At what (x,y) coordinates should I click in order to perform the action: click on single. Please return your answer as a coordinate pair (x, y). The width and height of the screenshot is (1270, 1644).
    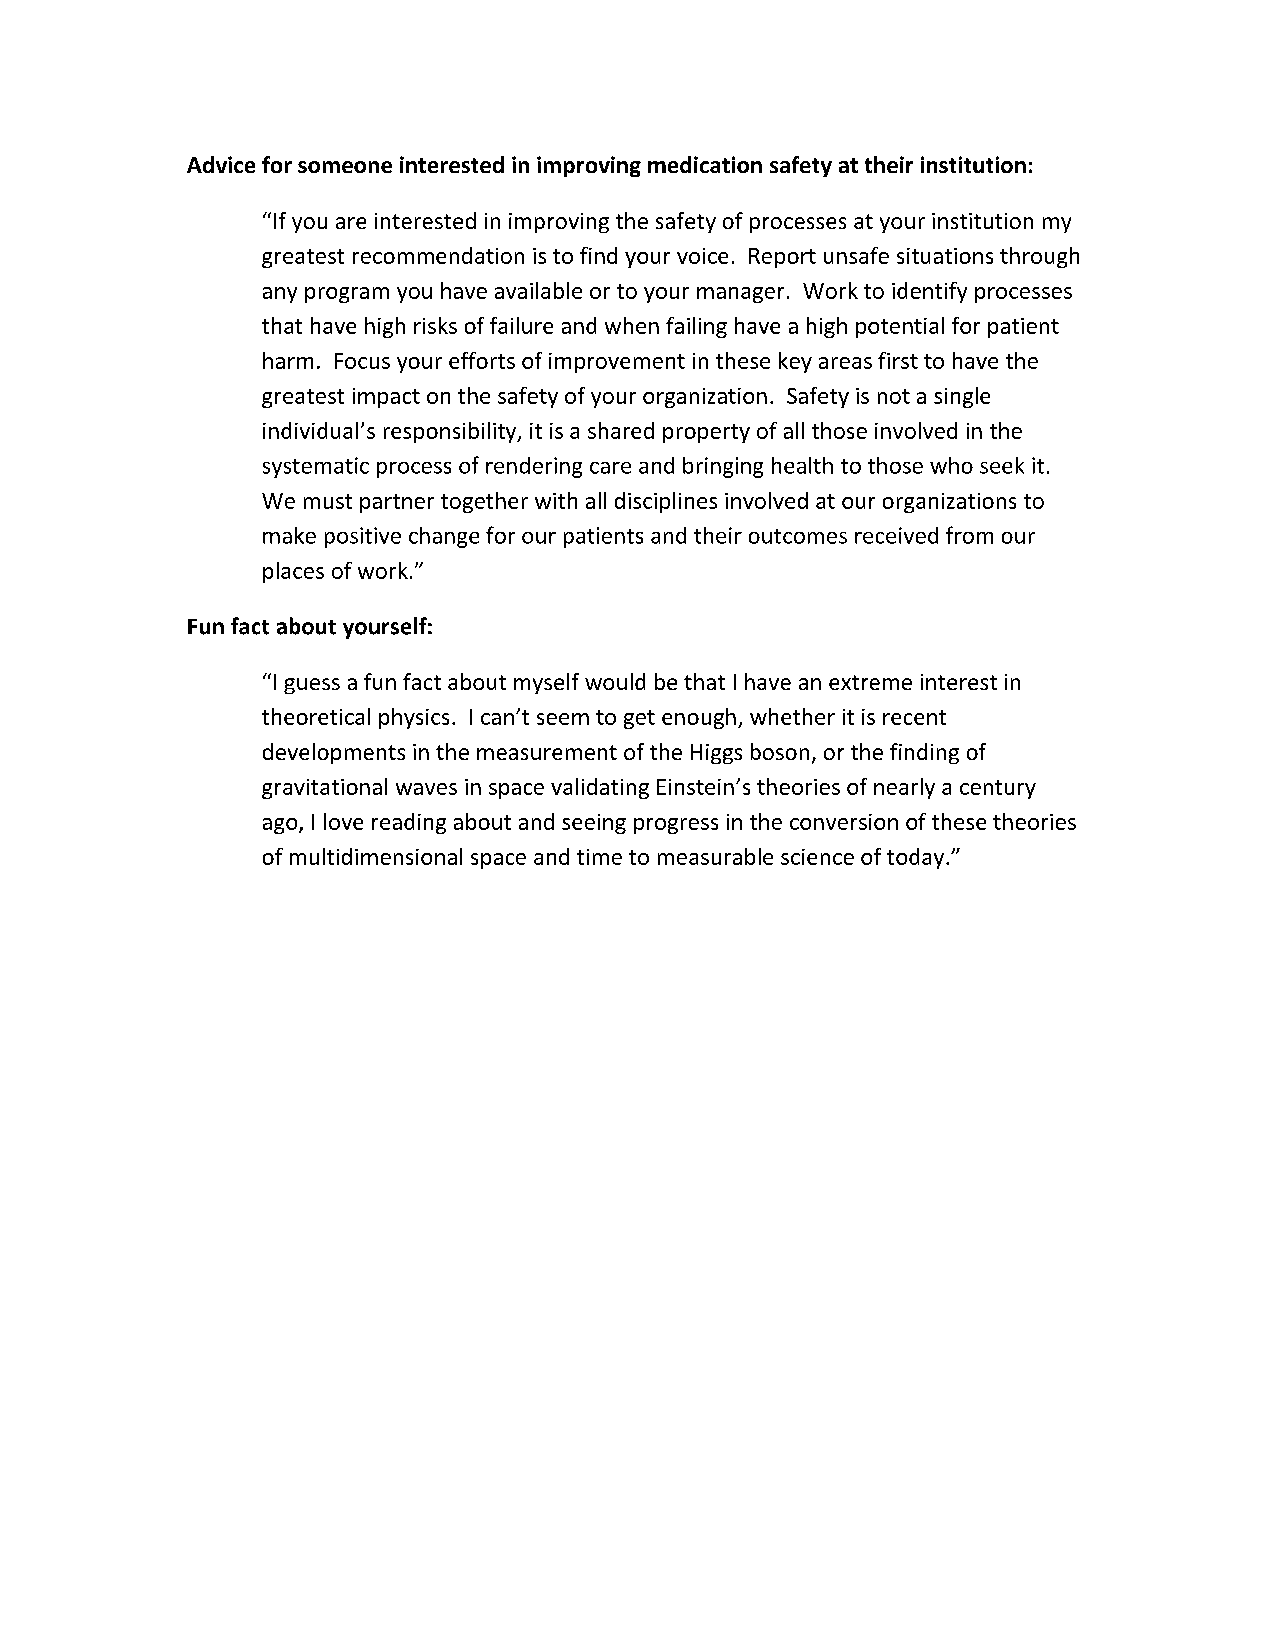
    Looking at the image, I should click on (962, 397).
